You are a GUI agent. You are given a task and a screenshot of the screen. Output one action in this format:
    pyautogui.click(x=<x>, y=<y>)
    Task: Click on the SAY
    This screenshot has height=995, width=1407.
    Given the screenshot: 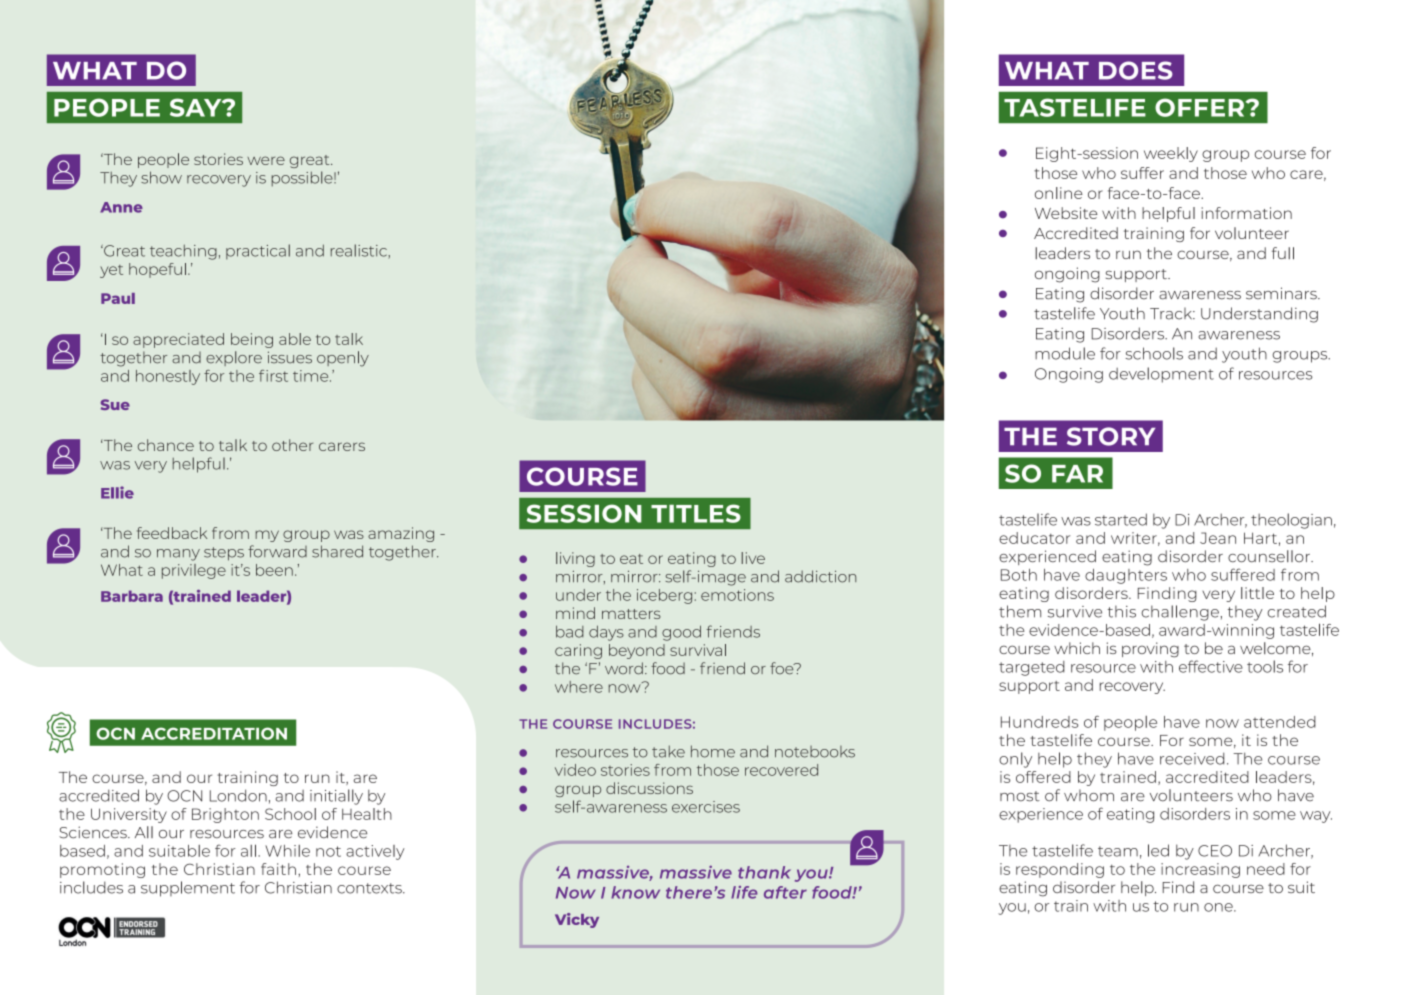 What is the action you would take?
    pyautogui.click(x=197, y=107)
